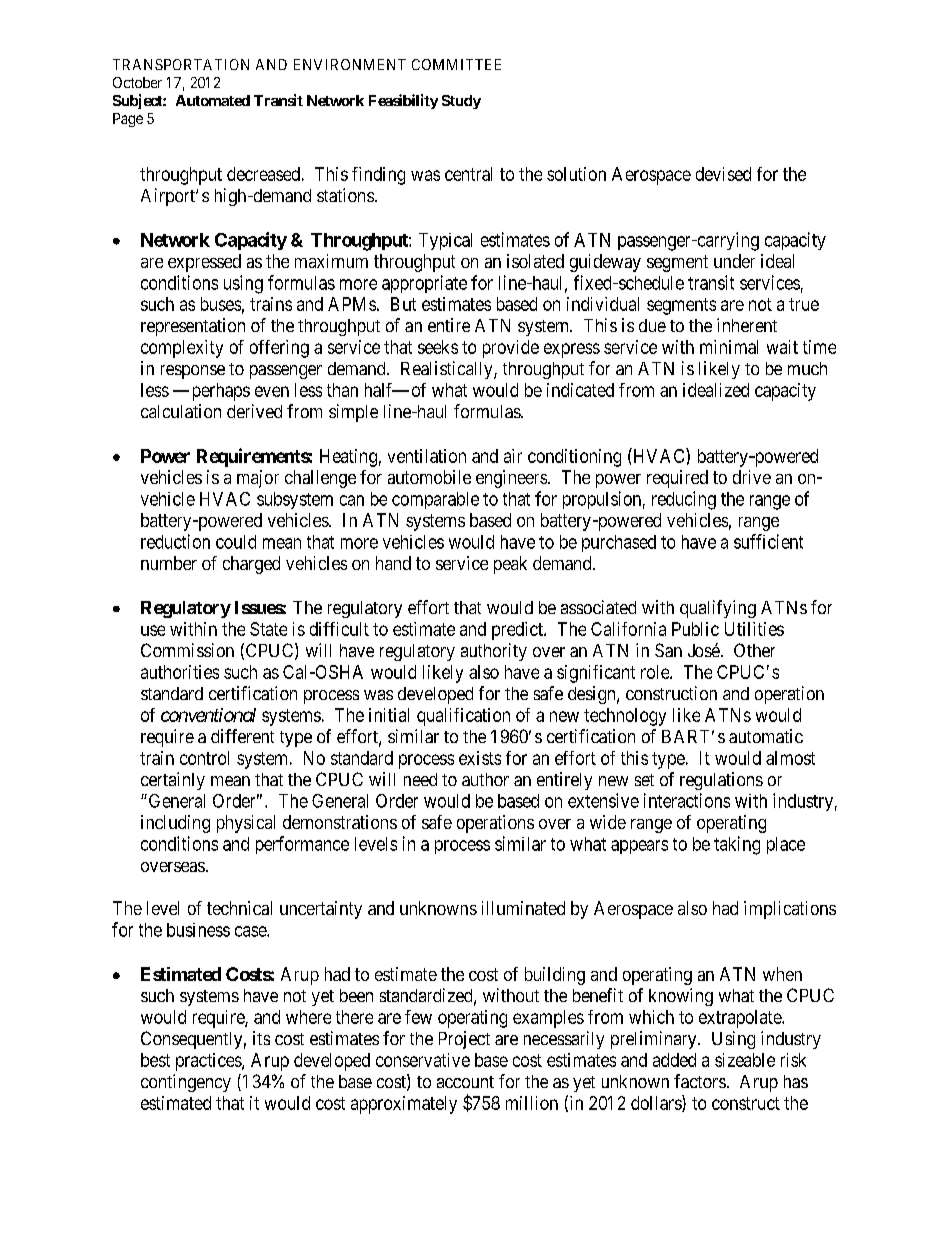 This screenshot has height=1233, width=952. What do you see at coordinates (723, 174) in the screenshot?
I see `devised` at bounding box center [723, 174].
